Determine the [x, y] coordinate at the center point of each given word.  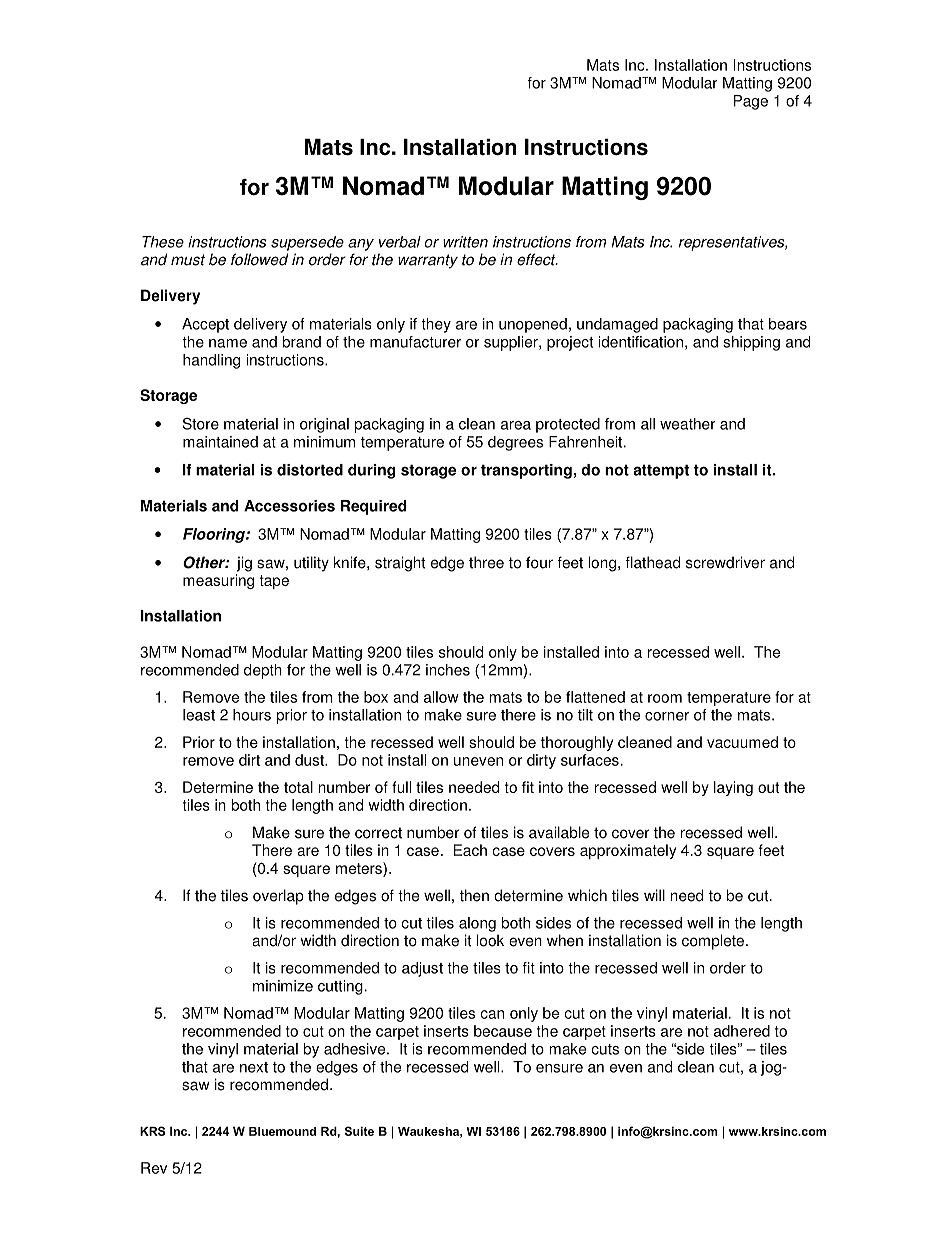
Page [751, 102]
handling [211, 361]
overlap [278, 897]
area [516, 425]
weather [688, 424]
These [163, 242]
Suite [359, 1131]
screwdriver [725, 562]
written [465, 242]
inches [448, 670]
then [474, 895]
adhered [742, 1031]
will [654, 895]
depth [263, 671]
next [254, 1067]
